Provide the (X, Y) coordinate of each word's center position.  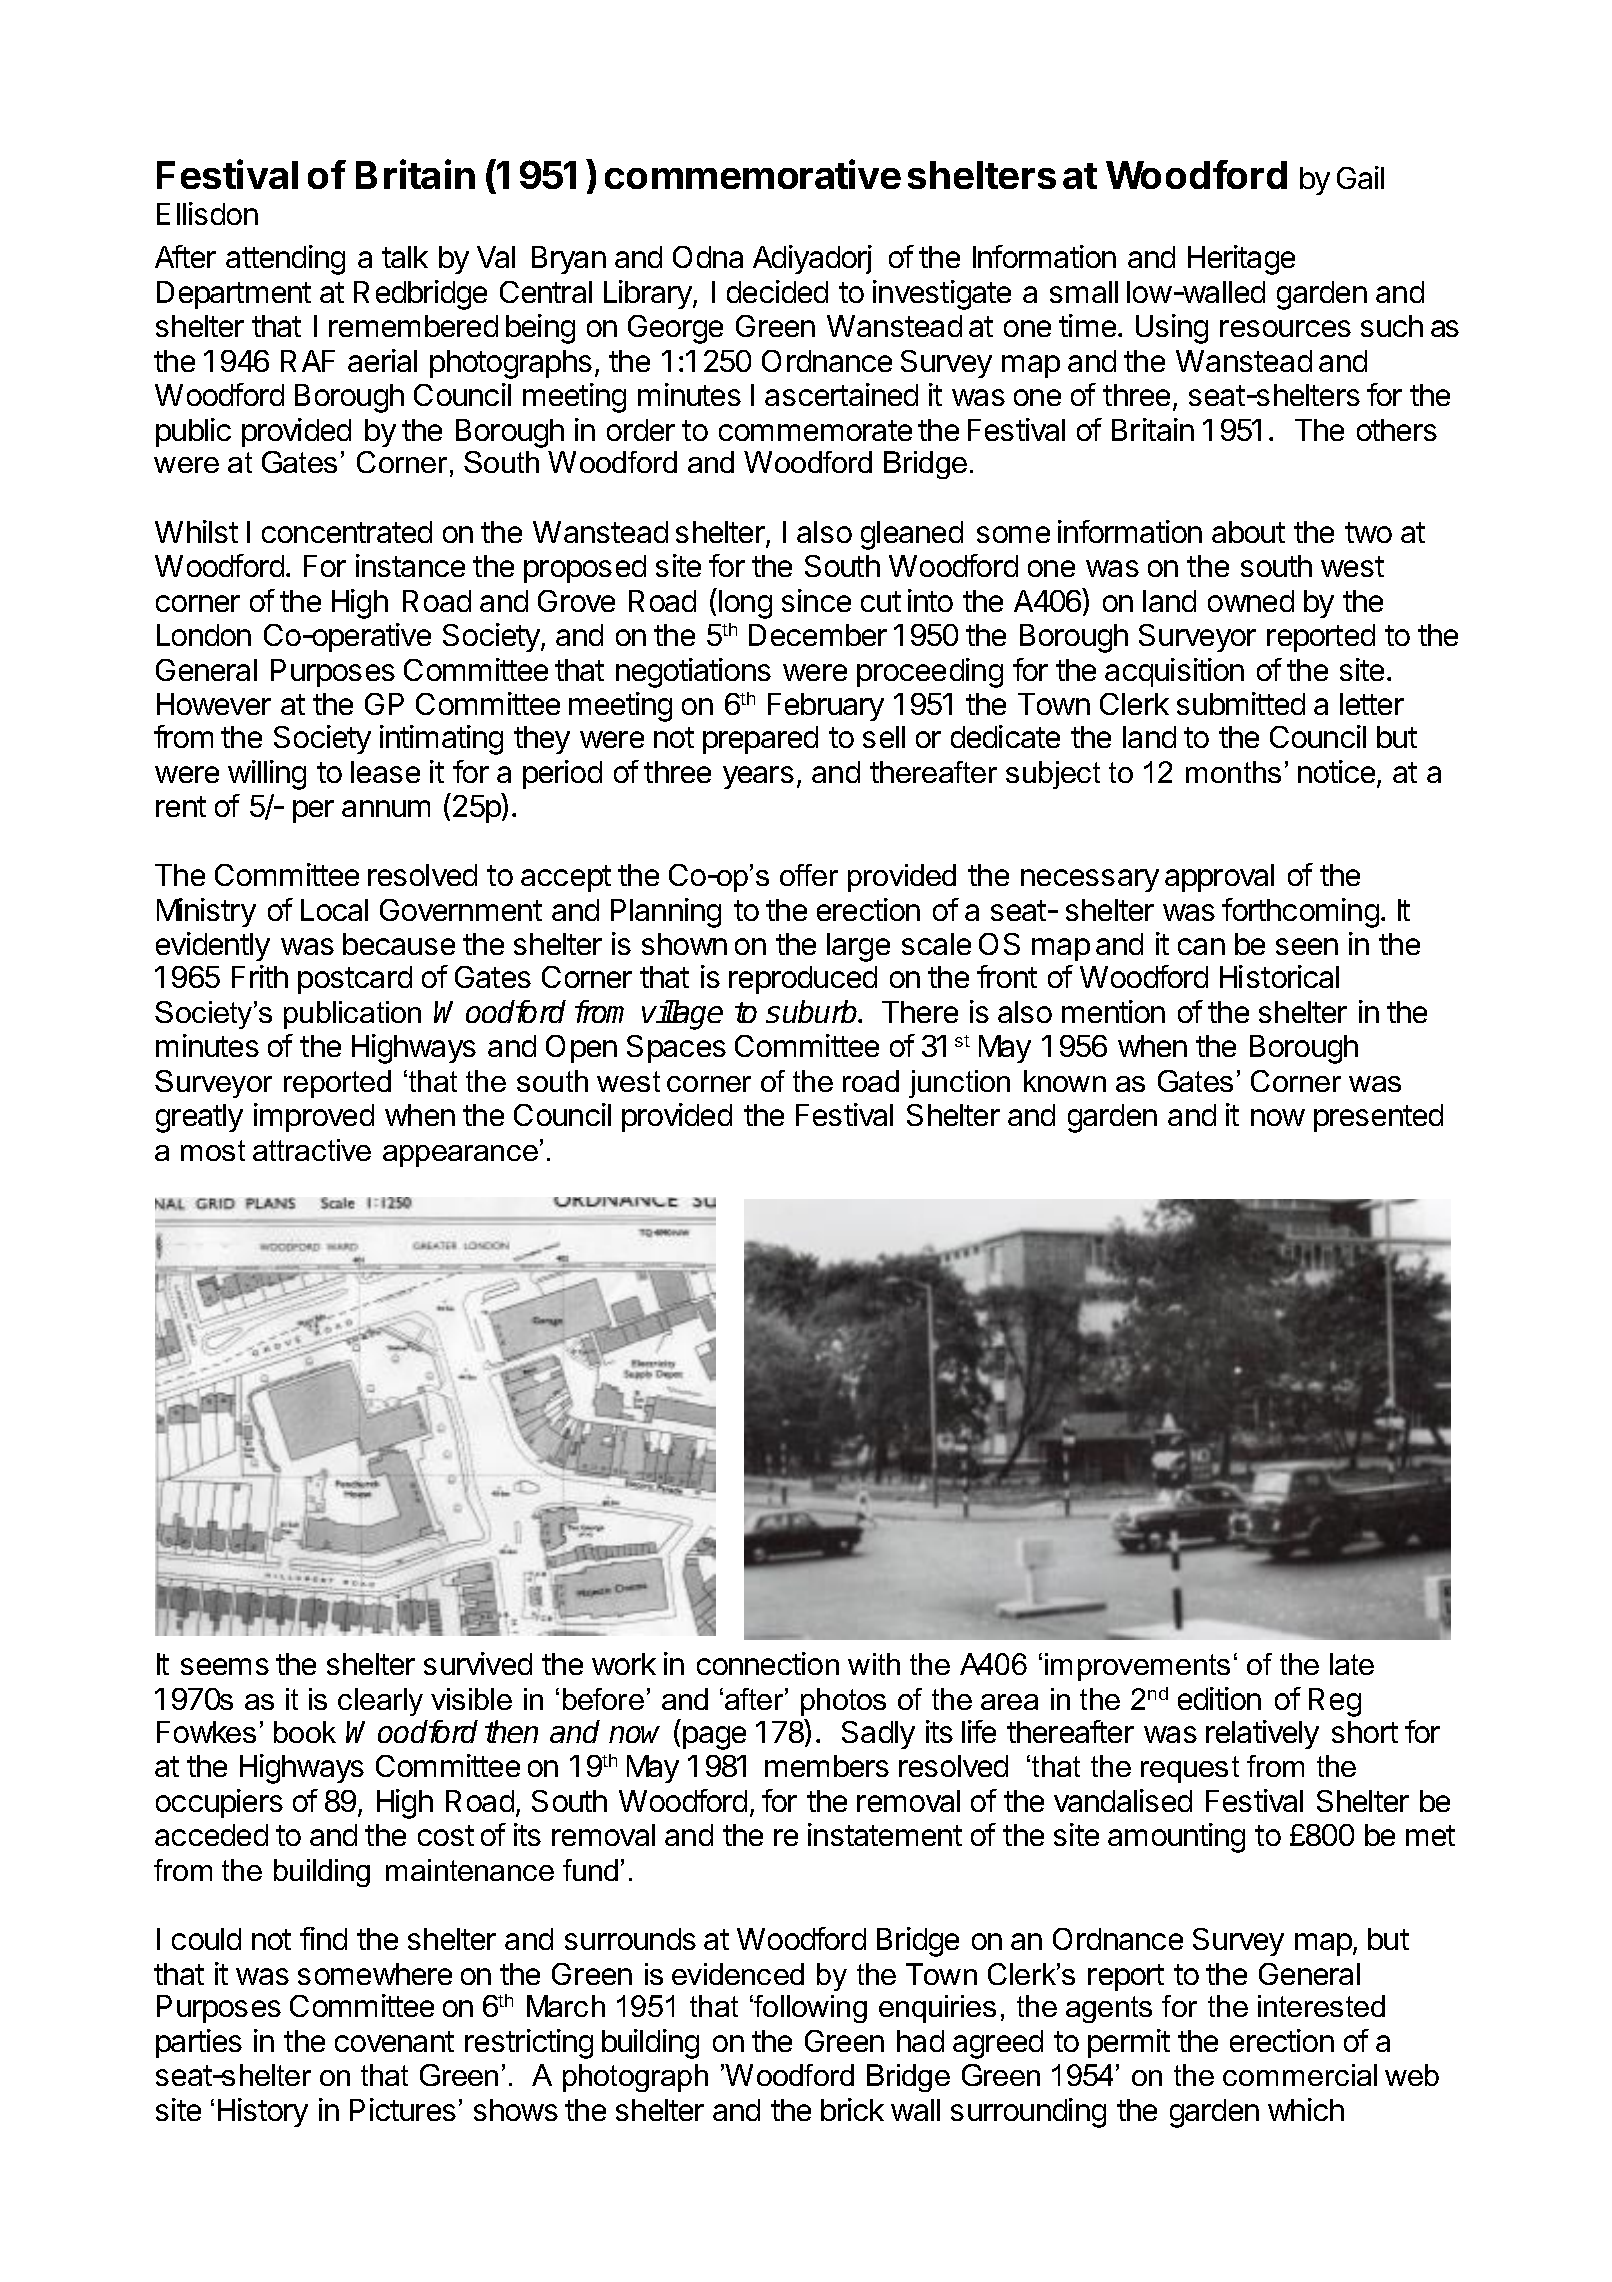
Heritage (1241, 260)
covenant (394, 2041)
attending (285, 260)
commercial (1300, 2075)
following (809, 2009)
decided (777, 291)
